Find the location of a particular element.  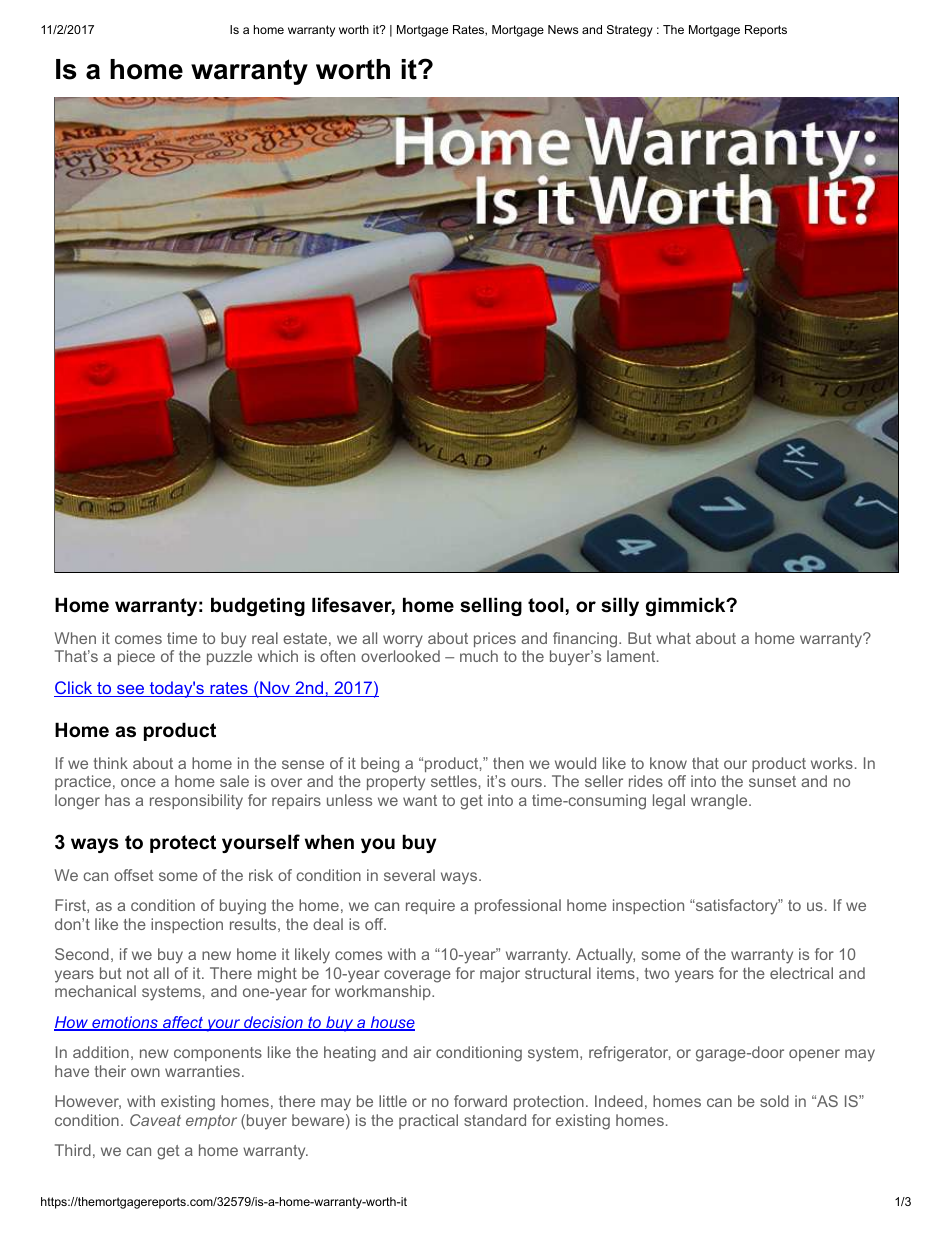

budgeting is located at coordinates (258, 606).
